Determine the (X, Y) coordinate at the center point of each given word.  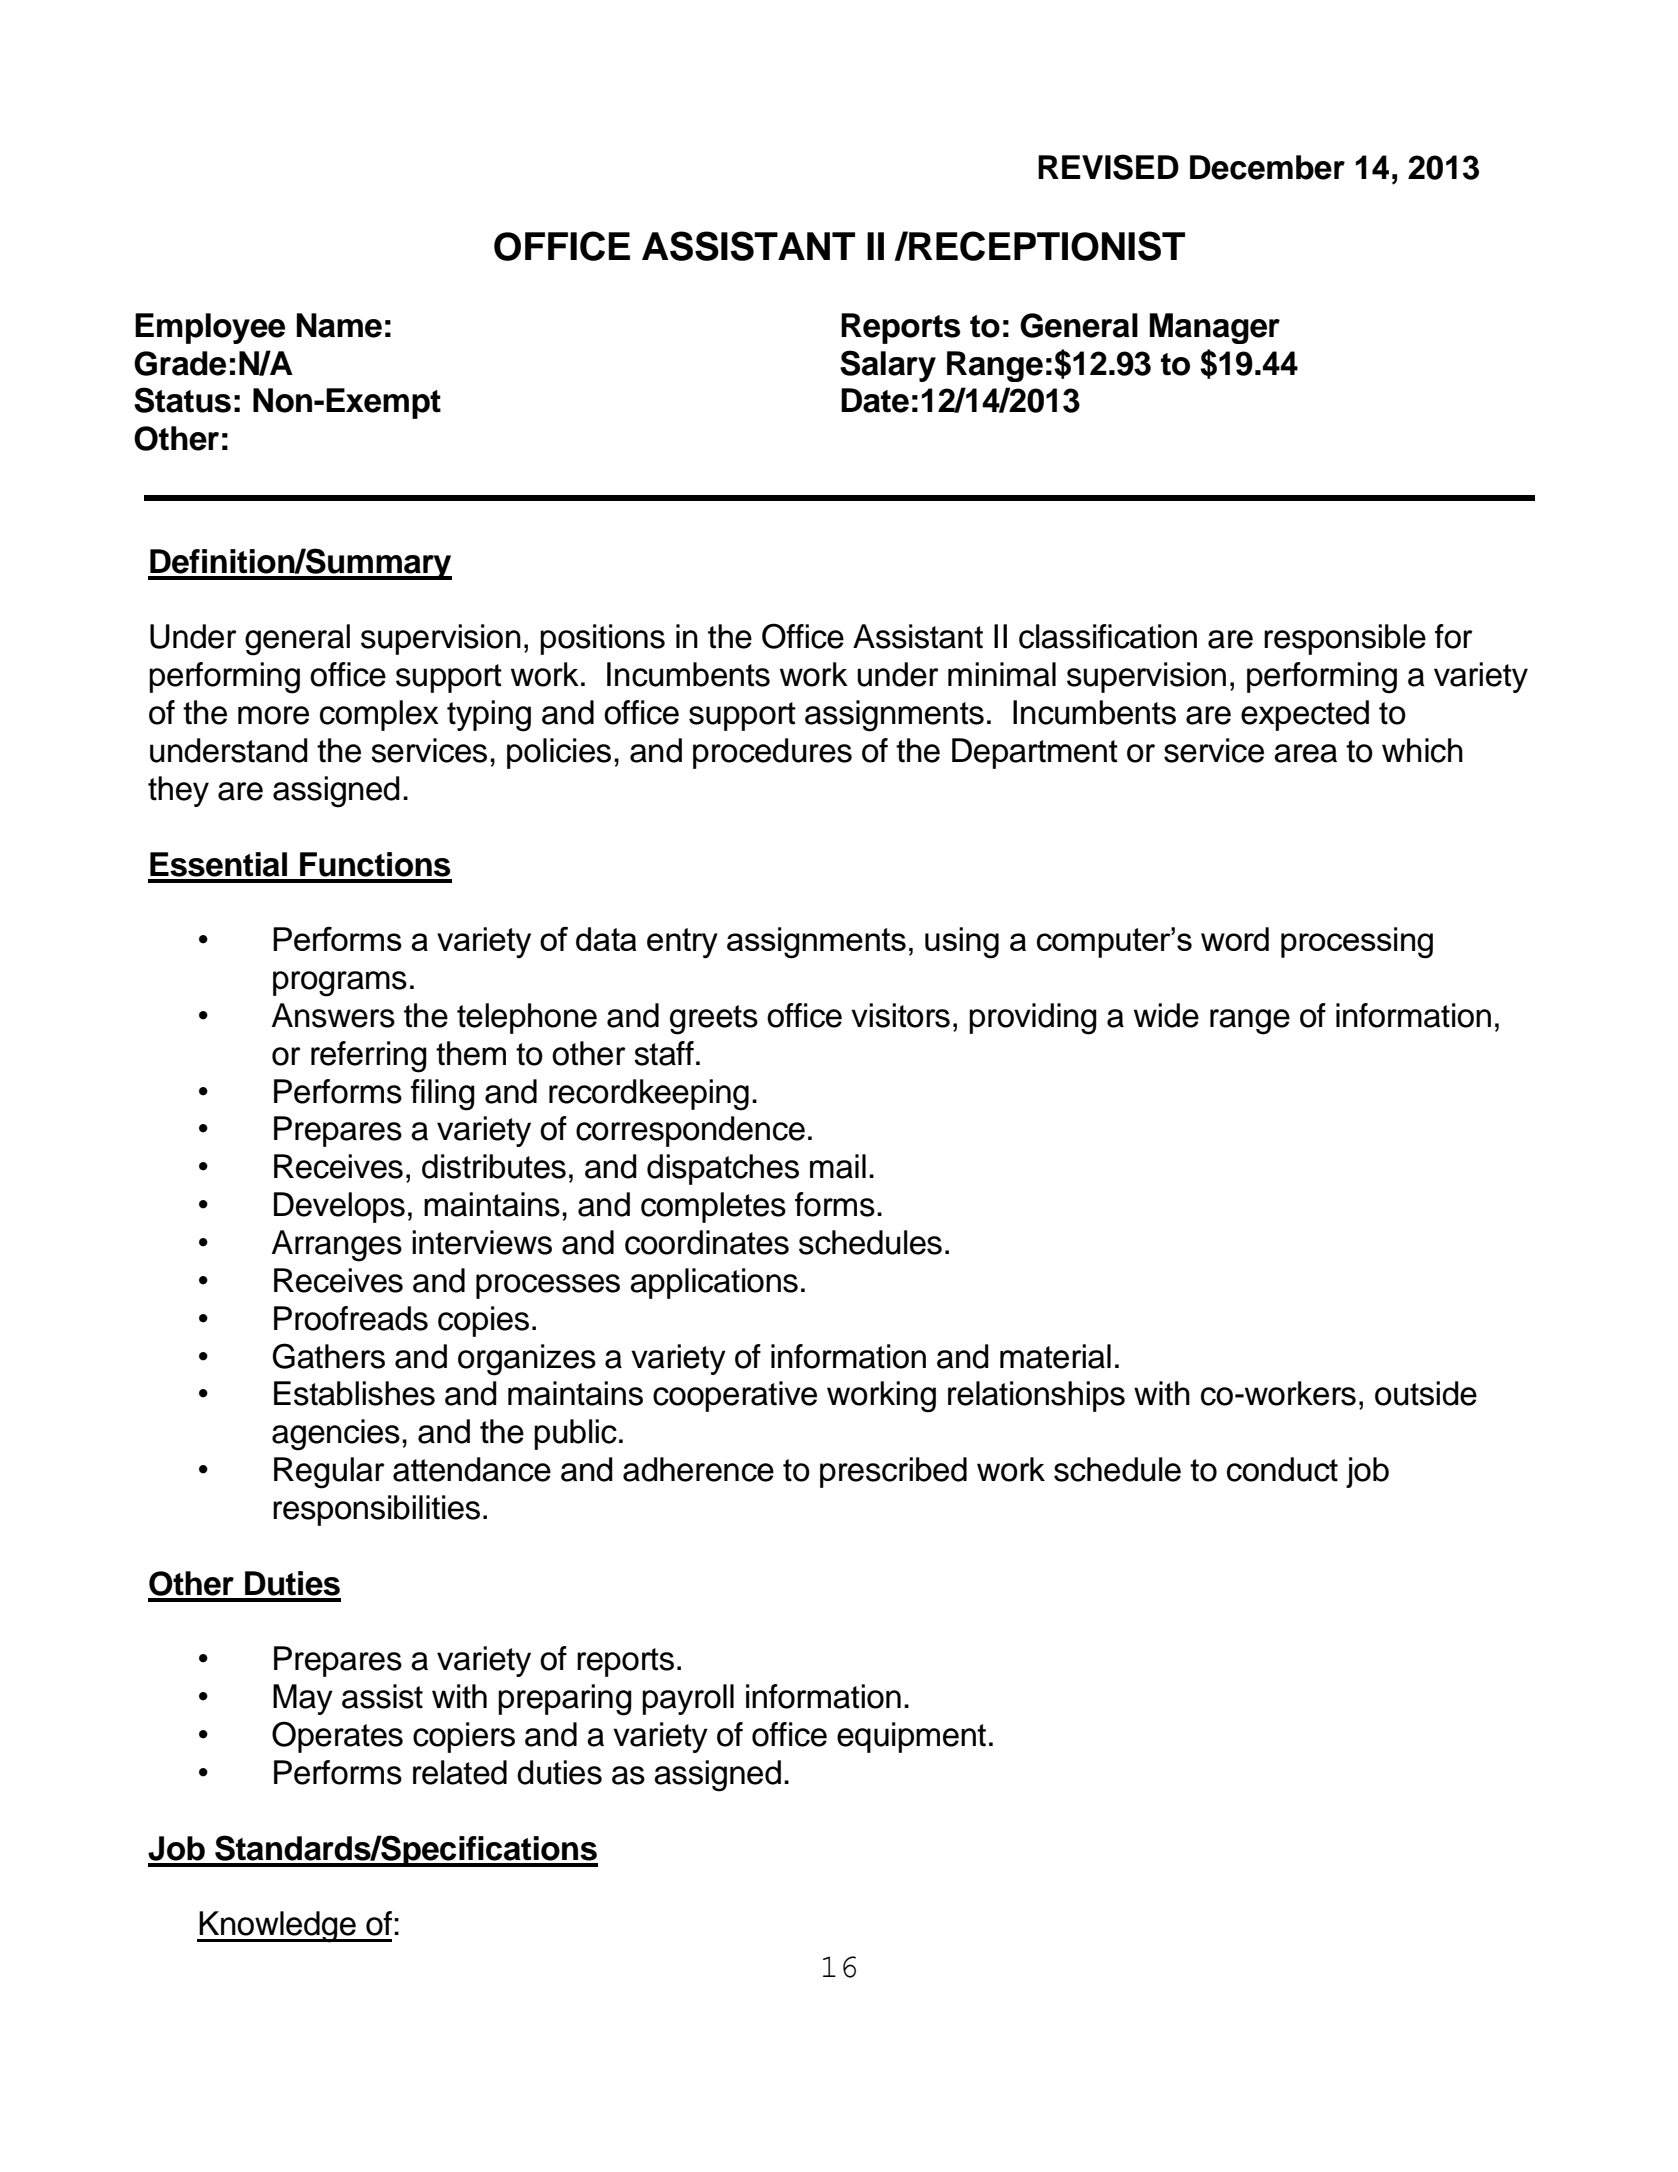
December (1267, 167)
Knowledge (278, 1927)
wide (1166, 1015)
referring (369, 1057)
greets (714, 1020)
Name (339, 325)
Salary (888, 366)
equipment (911, 1737)
